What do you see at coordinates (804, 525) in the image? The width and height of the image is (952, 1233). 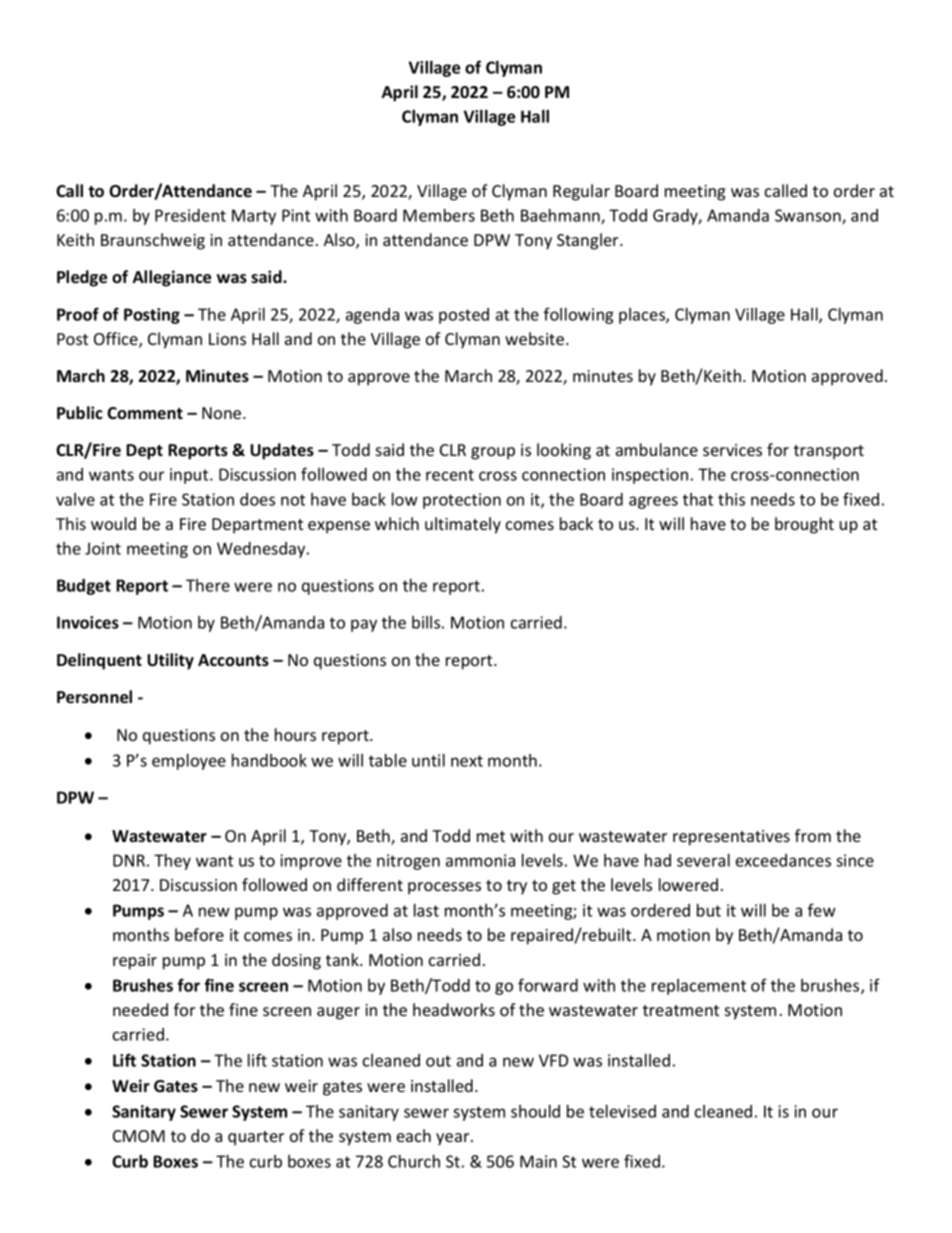 I see `brought` at bounding box center [804, 525].
